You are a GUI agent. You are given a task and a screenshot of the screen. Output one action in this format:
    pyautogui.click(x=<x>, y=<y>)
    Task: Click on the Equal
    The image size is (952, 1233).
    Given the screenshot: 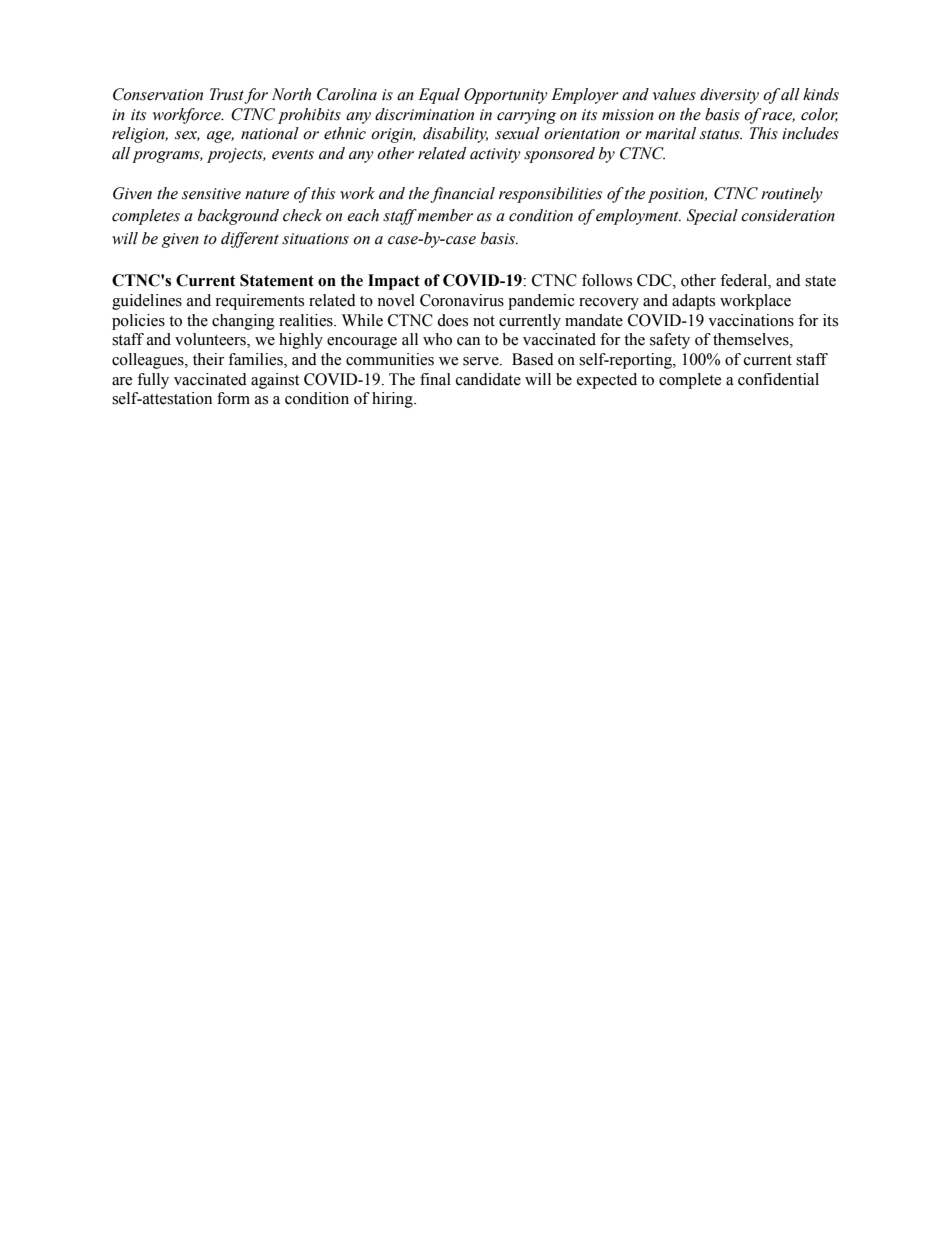 What is the action you would take?
    pyautogui.click(x=439, y=96)
